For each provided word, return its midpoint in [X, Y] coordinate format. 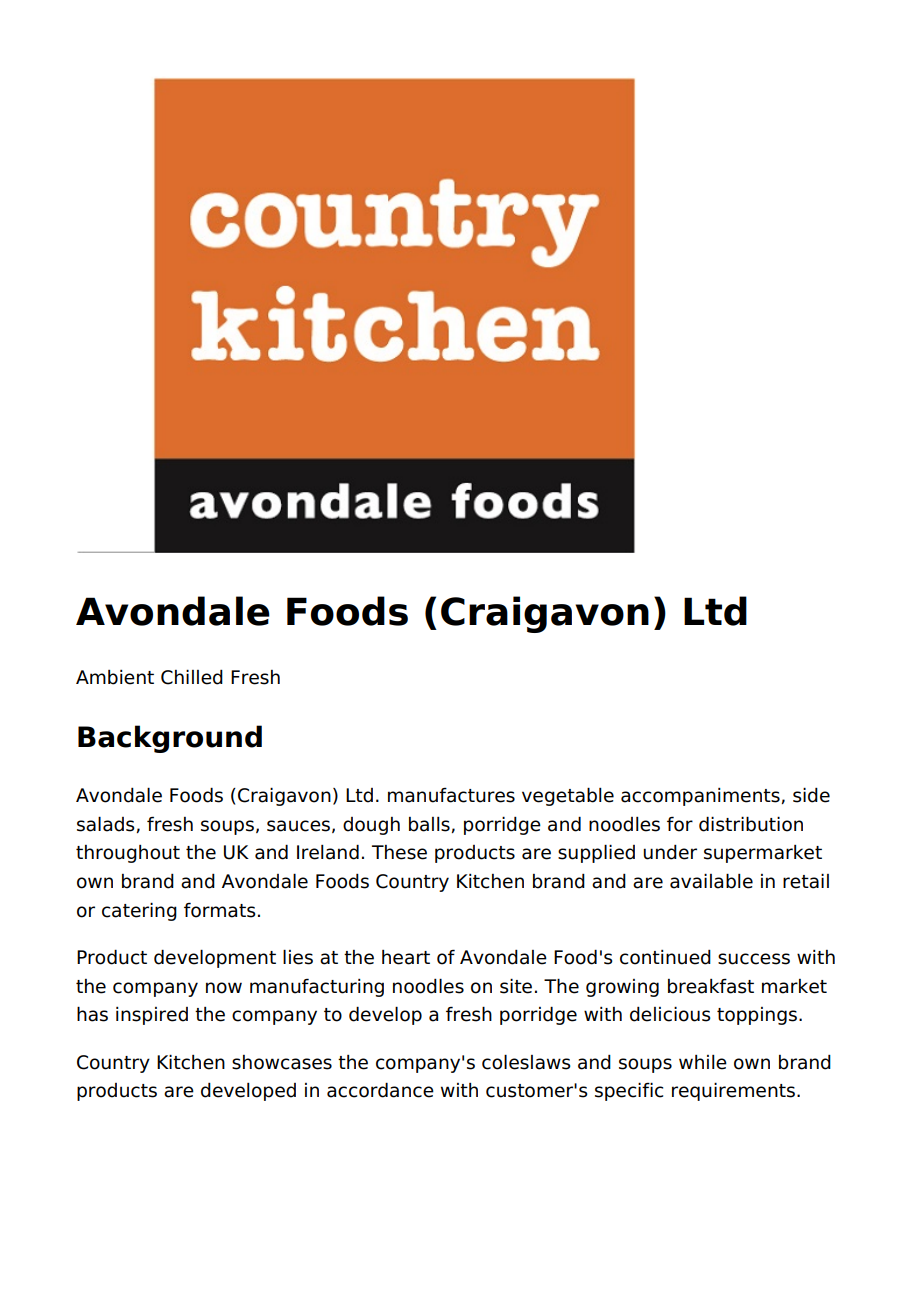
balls [429, 824]
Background [170, 739]
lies [298, 957]
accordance [380, 1090]
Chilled [192, 677]
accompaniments [700, 797]
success [754, 959]
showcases [282, 1062]
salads [106, 824]
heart [406, 957]
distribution [751, 824]
